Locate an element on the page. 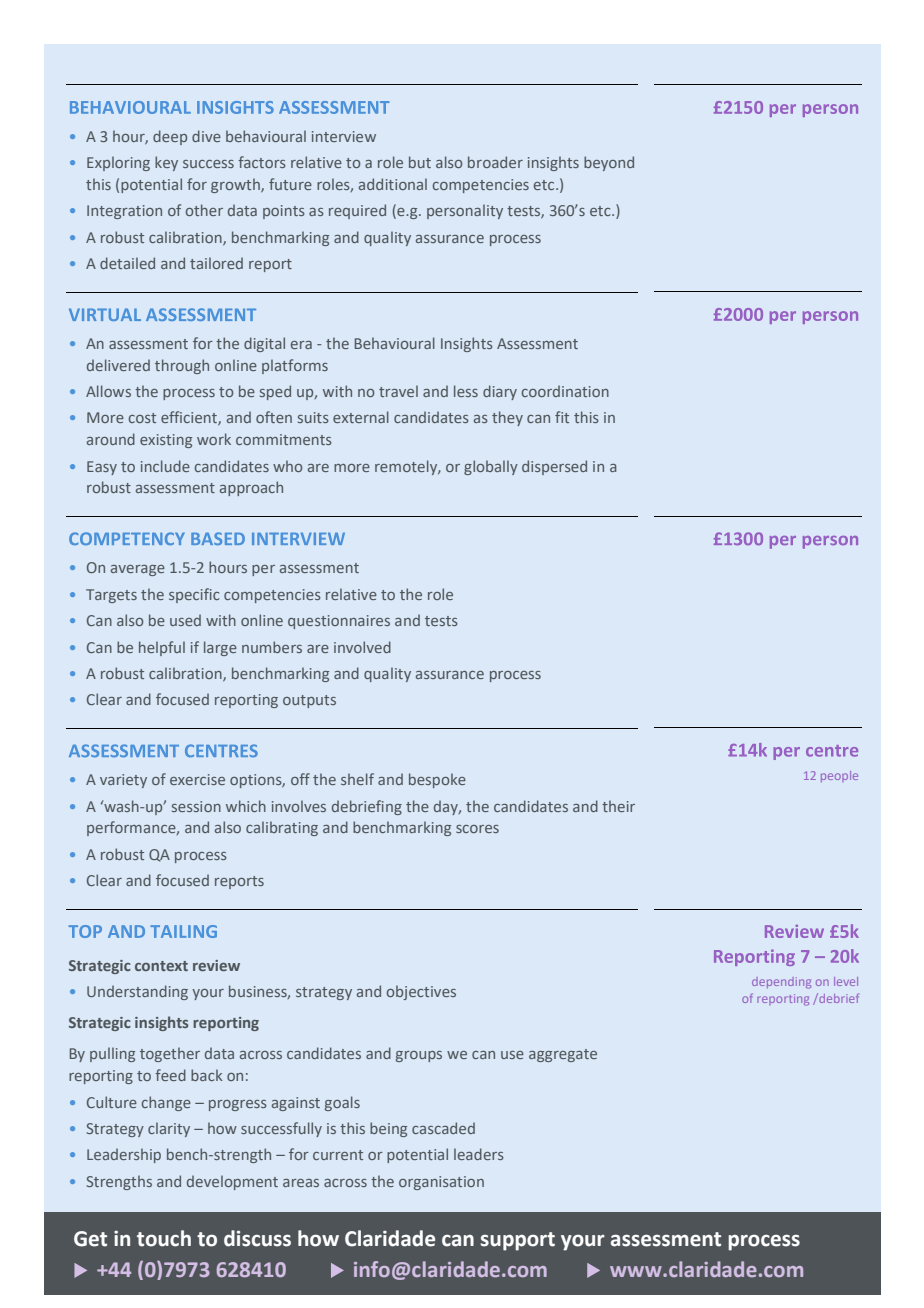 This document has width=924, height=1308. large is located at coordinates (220, 648).
